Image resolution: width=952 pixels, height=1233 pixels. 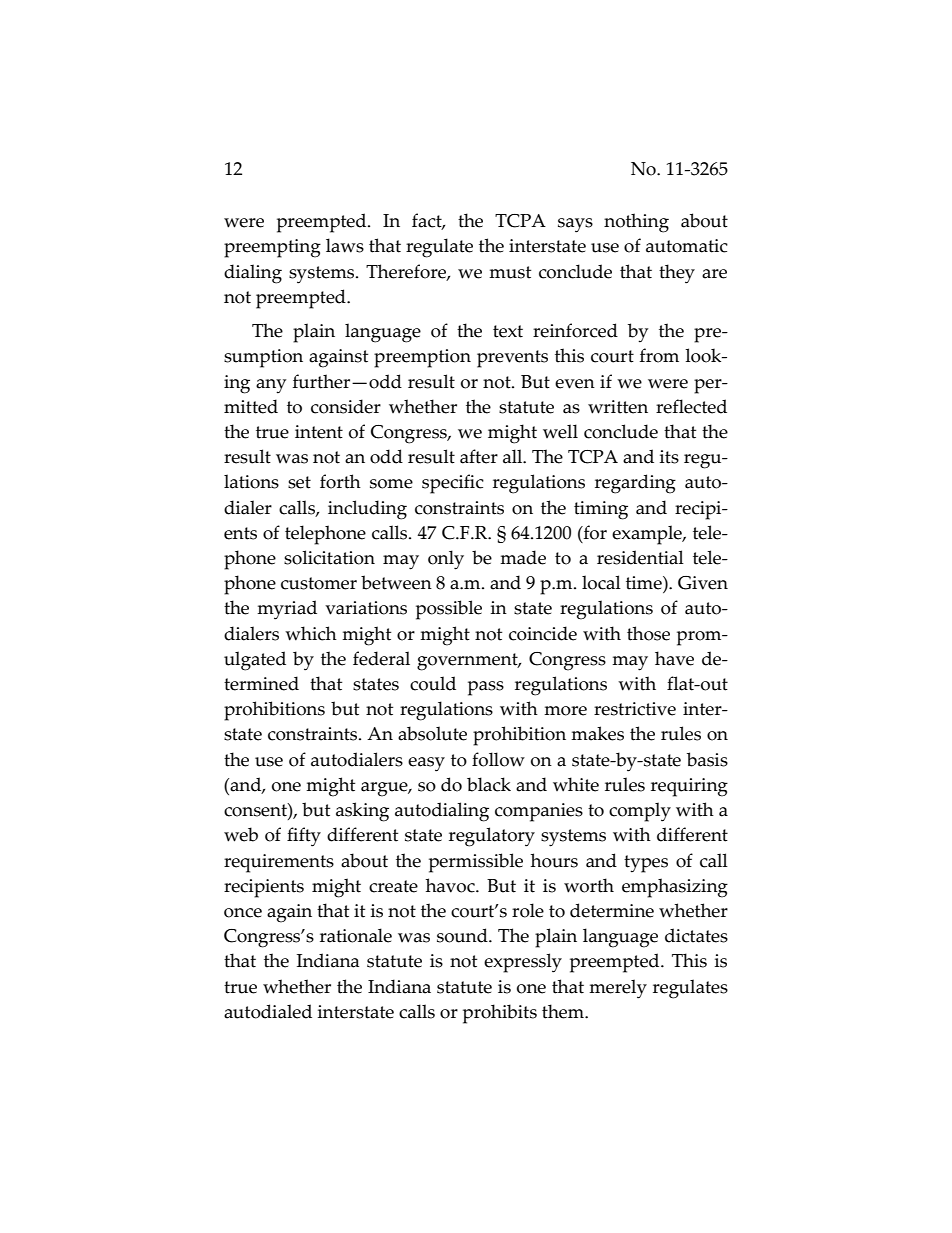 What do you see at coordinates (498, 759) in the document?
I see `follow` at bounding box center [498, 759].
